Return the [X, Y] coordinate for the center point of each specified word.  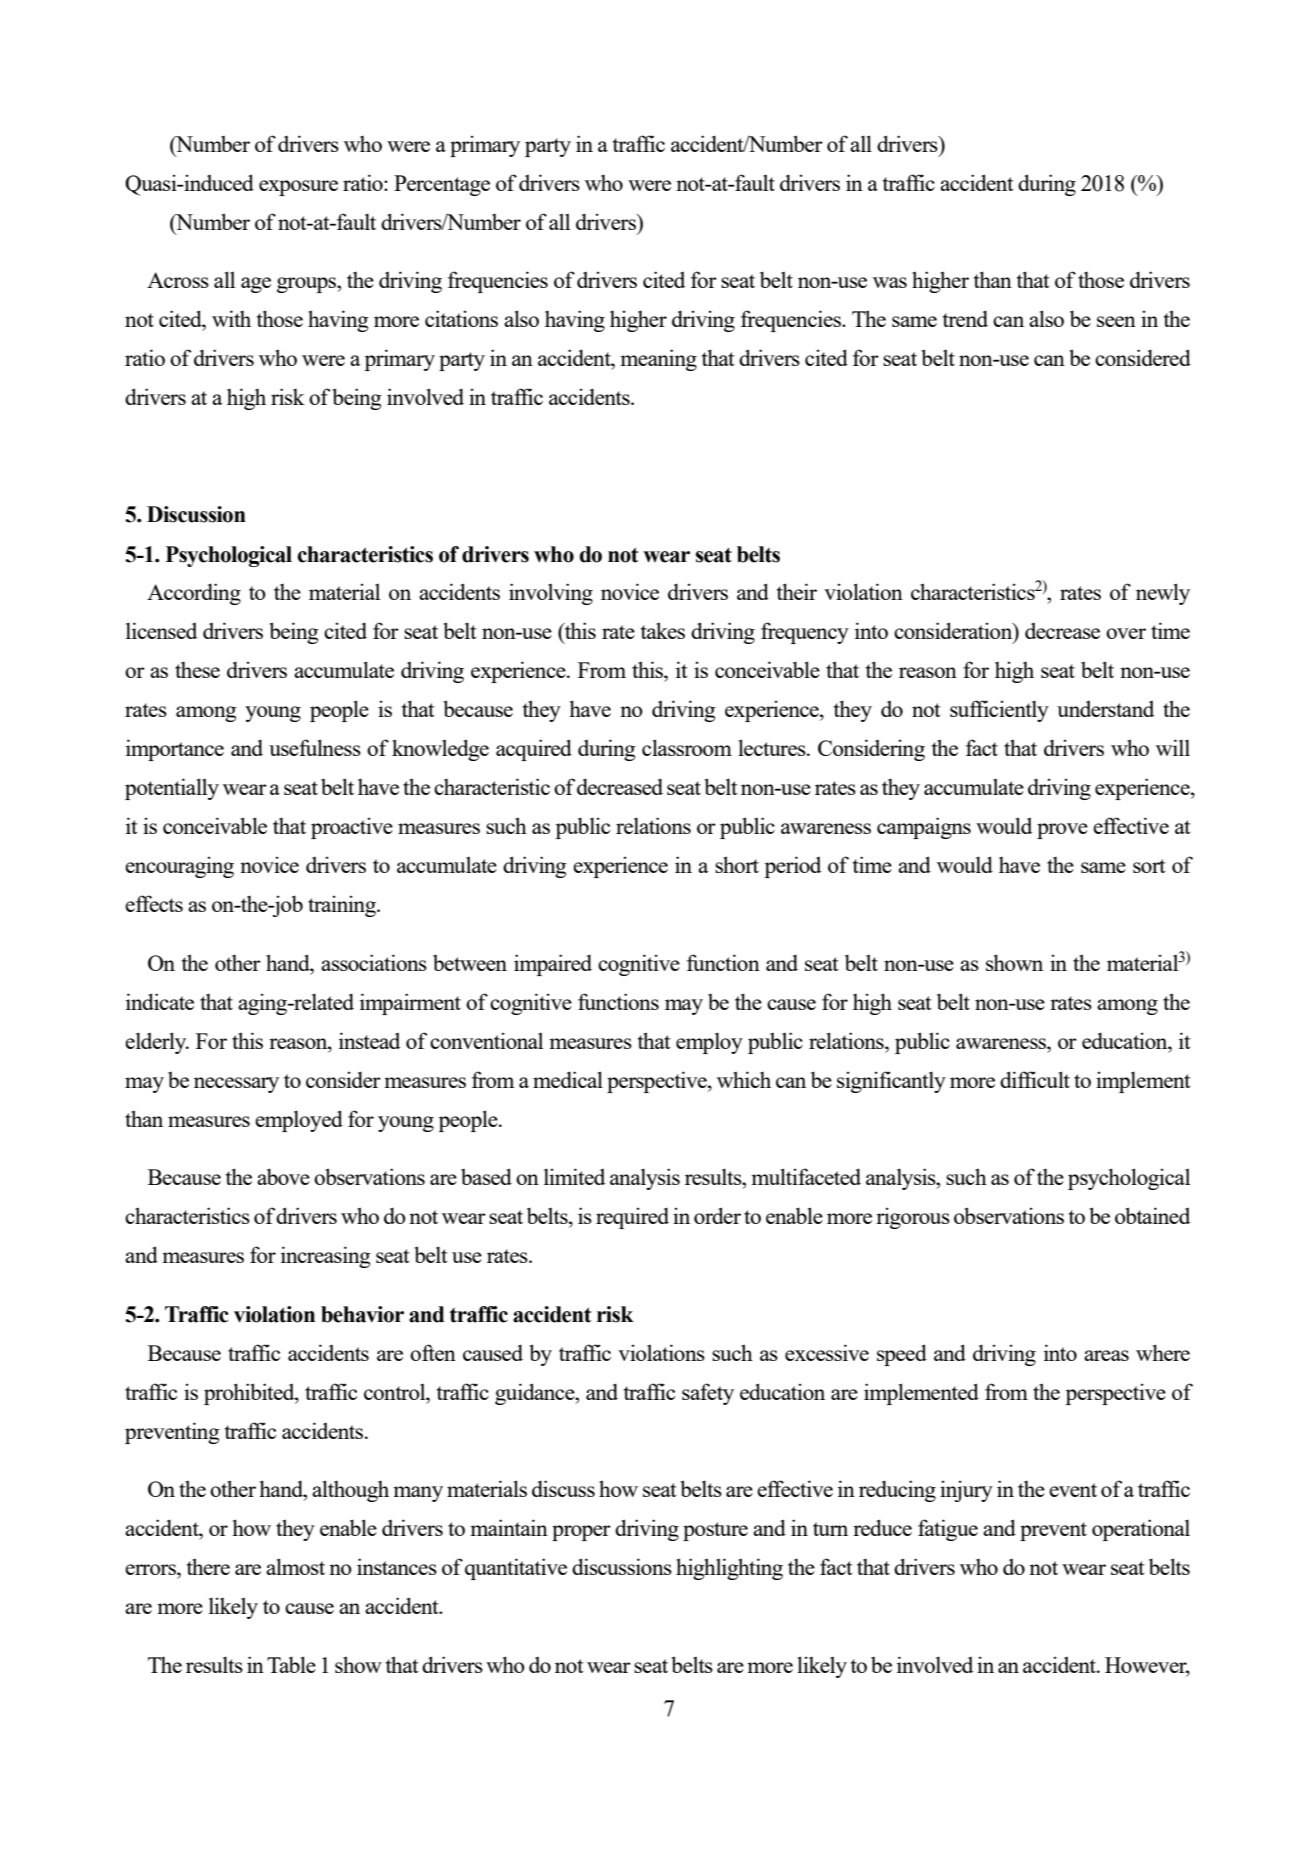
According [194, 594]
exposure [298, 188]
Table [291, 1664]
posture [715, 1531]
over [1126, 633]
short [737, 864]
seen [1116, 321]
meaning [658, 360]
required [632, 1218]
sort [1149, 866]
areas [1106, 1355]
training [343, 906]
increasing [325, 1257]
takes [663, 630]
